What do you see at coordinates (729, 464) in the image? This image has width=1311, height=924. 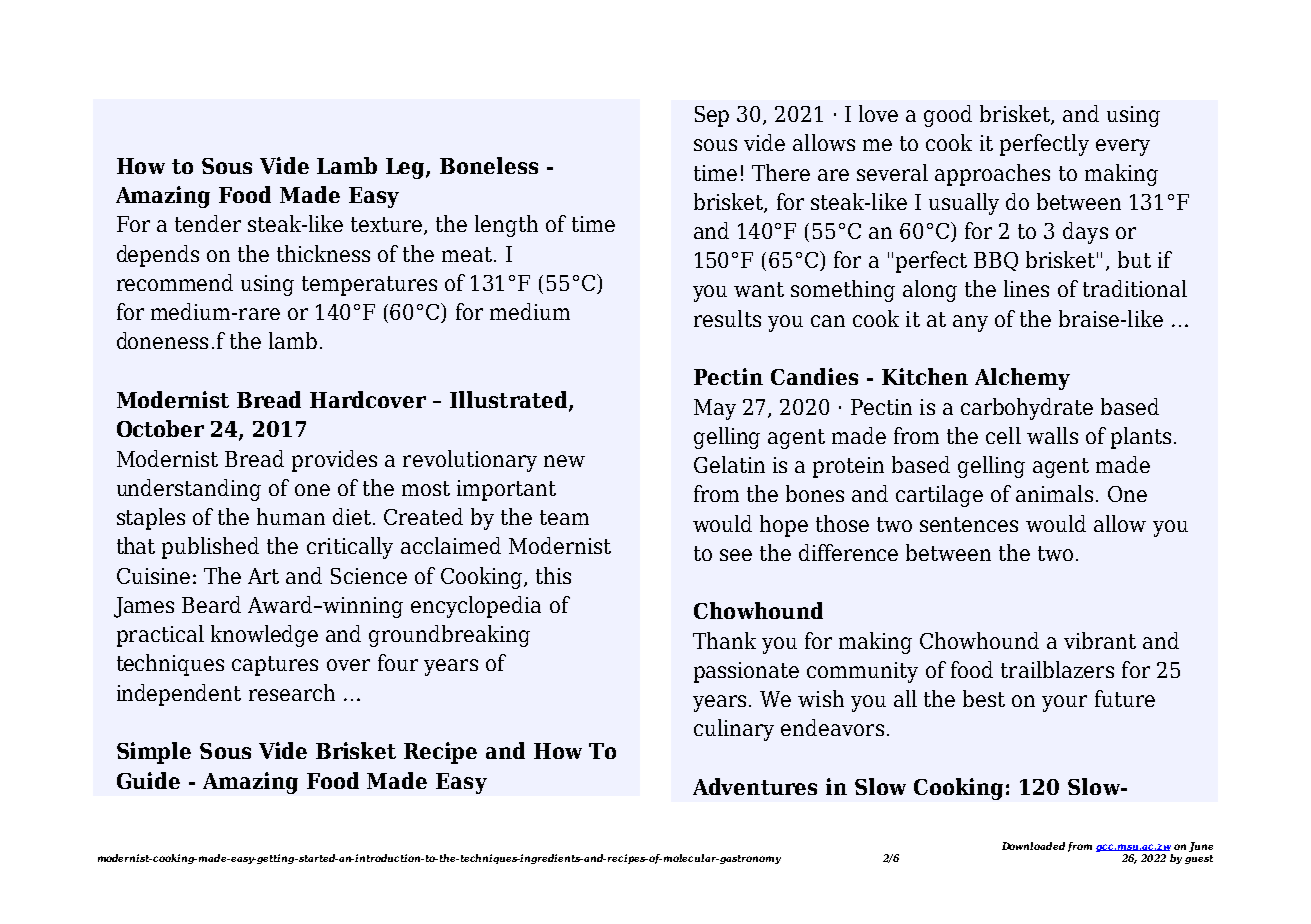 I see `Gelatin` at bounding box center [729, 464].
